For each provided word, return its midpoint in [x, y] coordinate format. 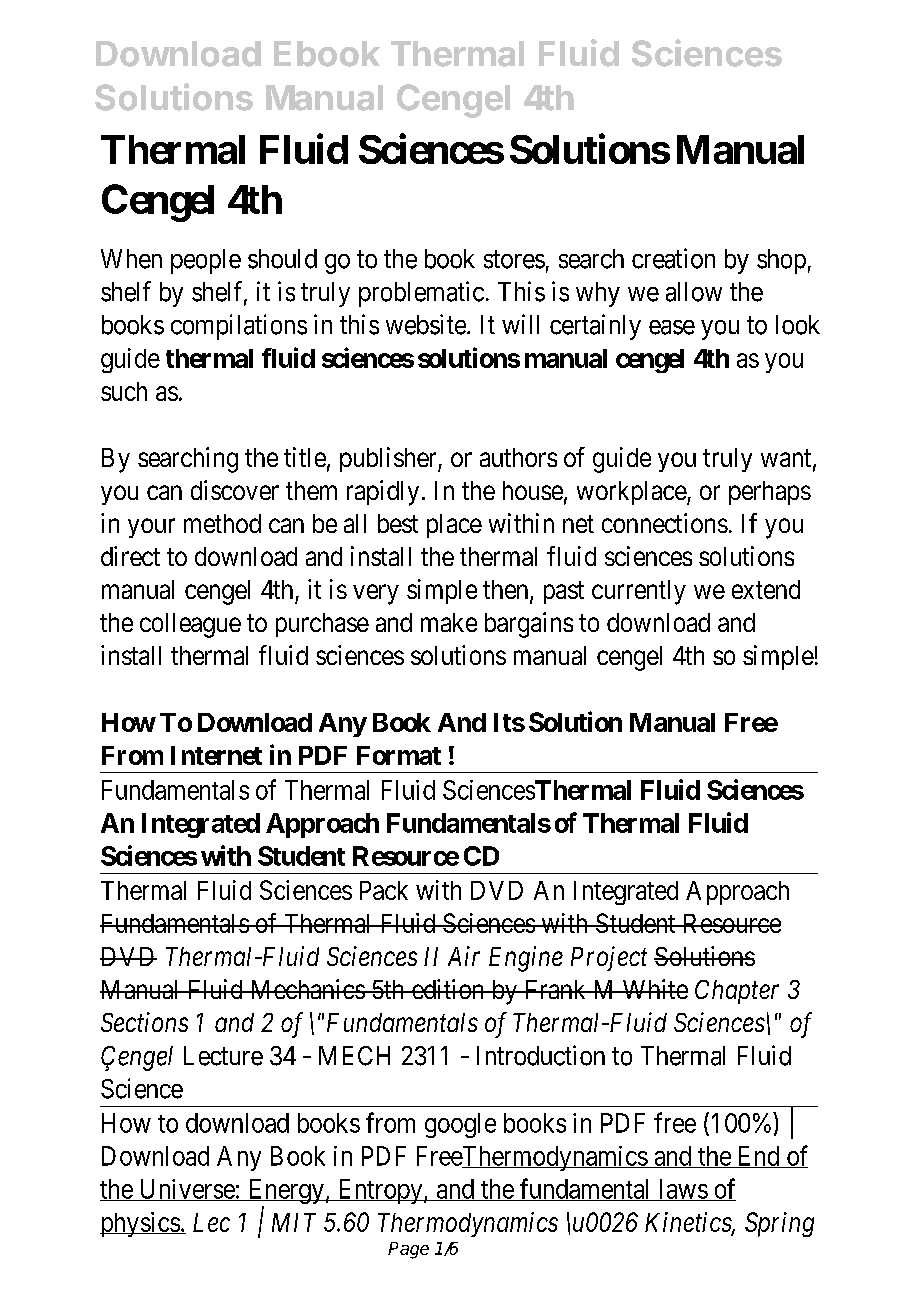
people [206, 261]
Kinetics [689, 1223]
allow [694, 292]
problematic [421, 294]
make [449, 622]
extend [766, 589]
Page [408, 1250]
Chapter [737, 992]
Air [464, 956]
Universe [186, 1190]
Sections [144, 1022]
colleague [190, 625]
